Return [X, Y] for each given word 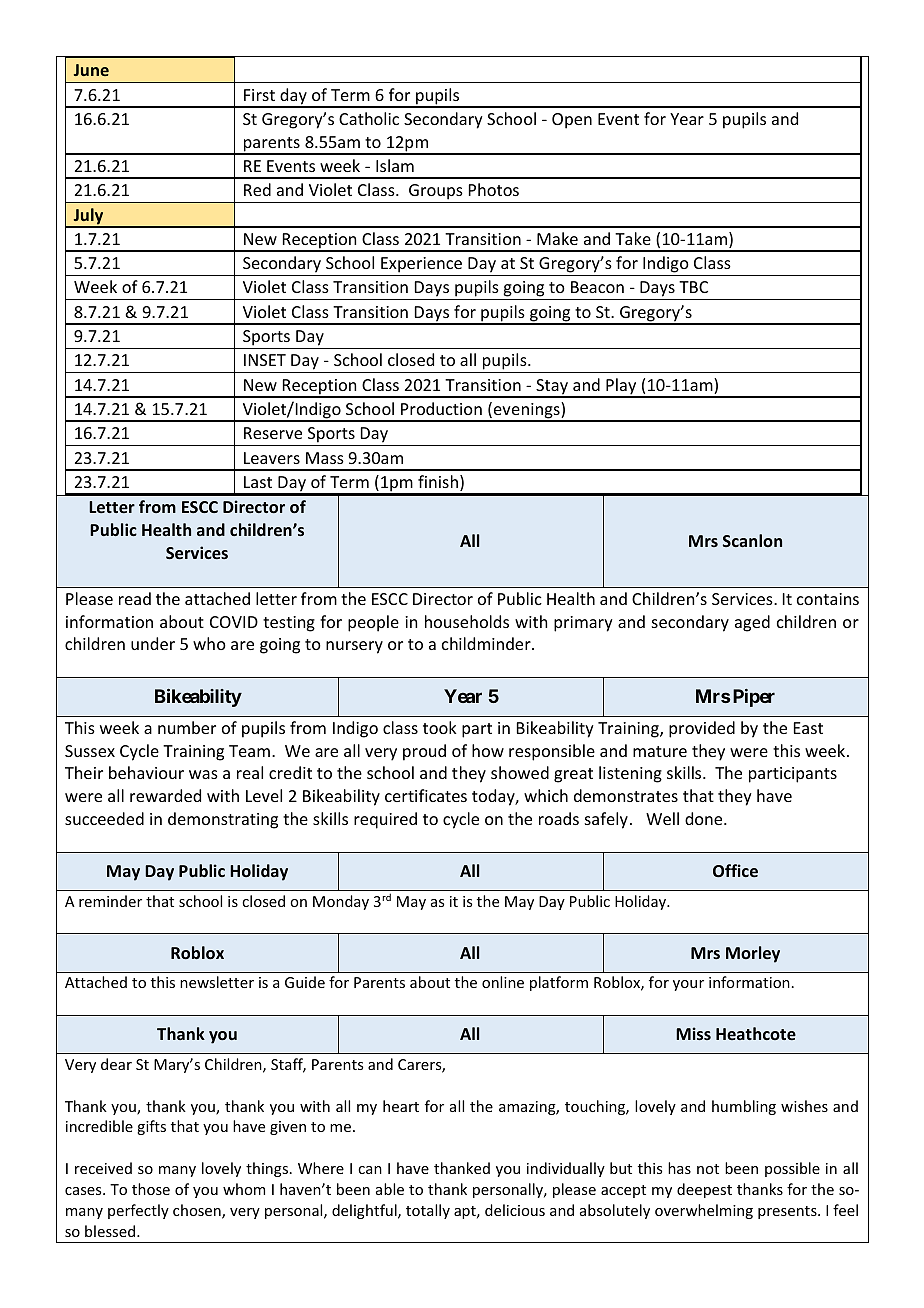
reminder [110, 901]
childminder [487, 643]
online [503, 982]
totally [428, 1211]
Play [621, 387]
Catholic [369, 118]
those [151, 1189]
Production [441, 408]
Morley [753, 954]
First [259, 95]
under [153, 643]
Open [572, 121]
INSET [265, 360]
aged [752, 623]
